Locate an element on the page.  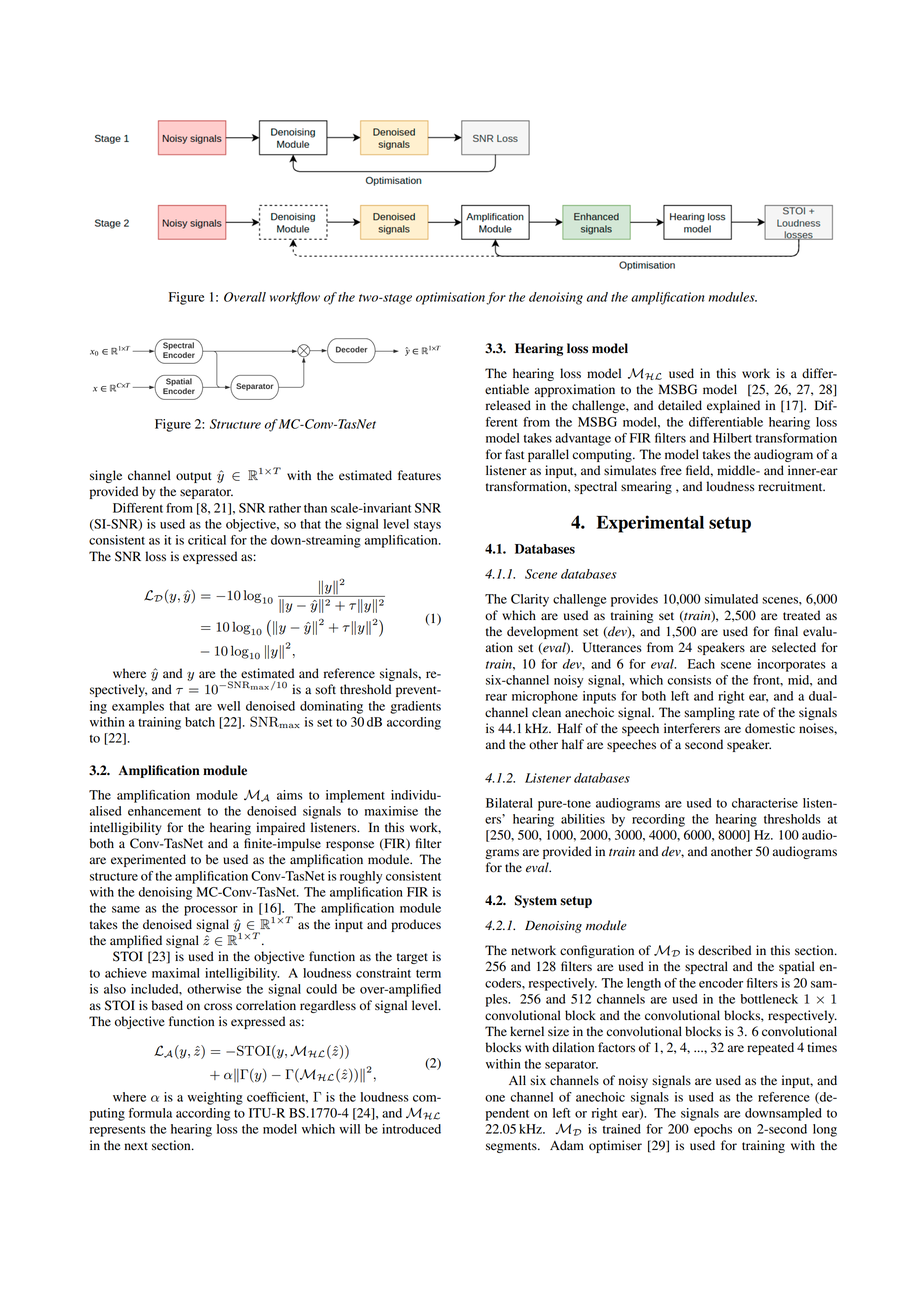
described is located at coordinates (724, 950).
